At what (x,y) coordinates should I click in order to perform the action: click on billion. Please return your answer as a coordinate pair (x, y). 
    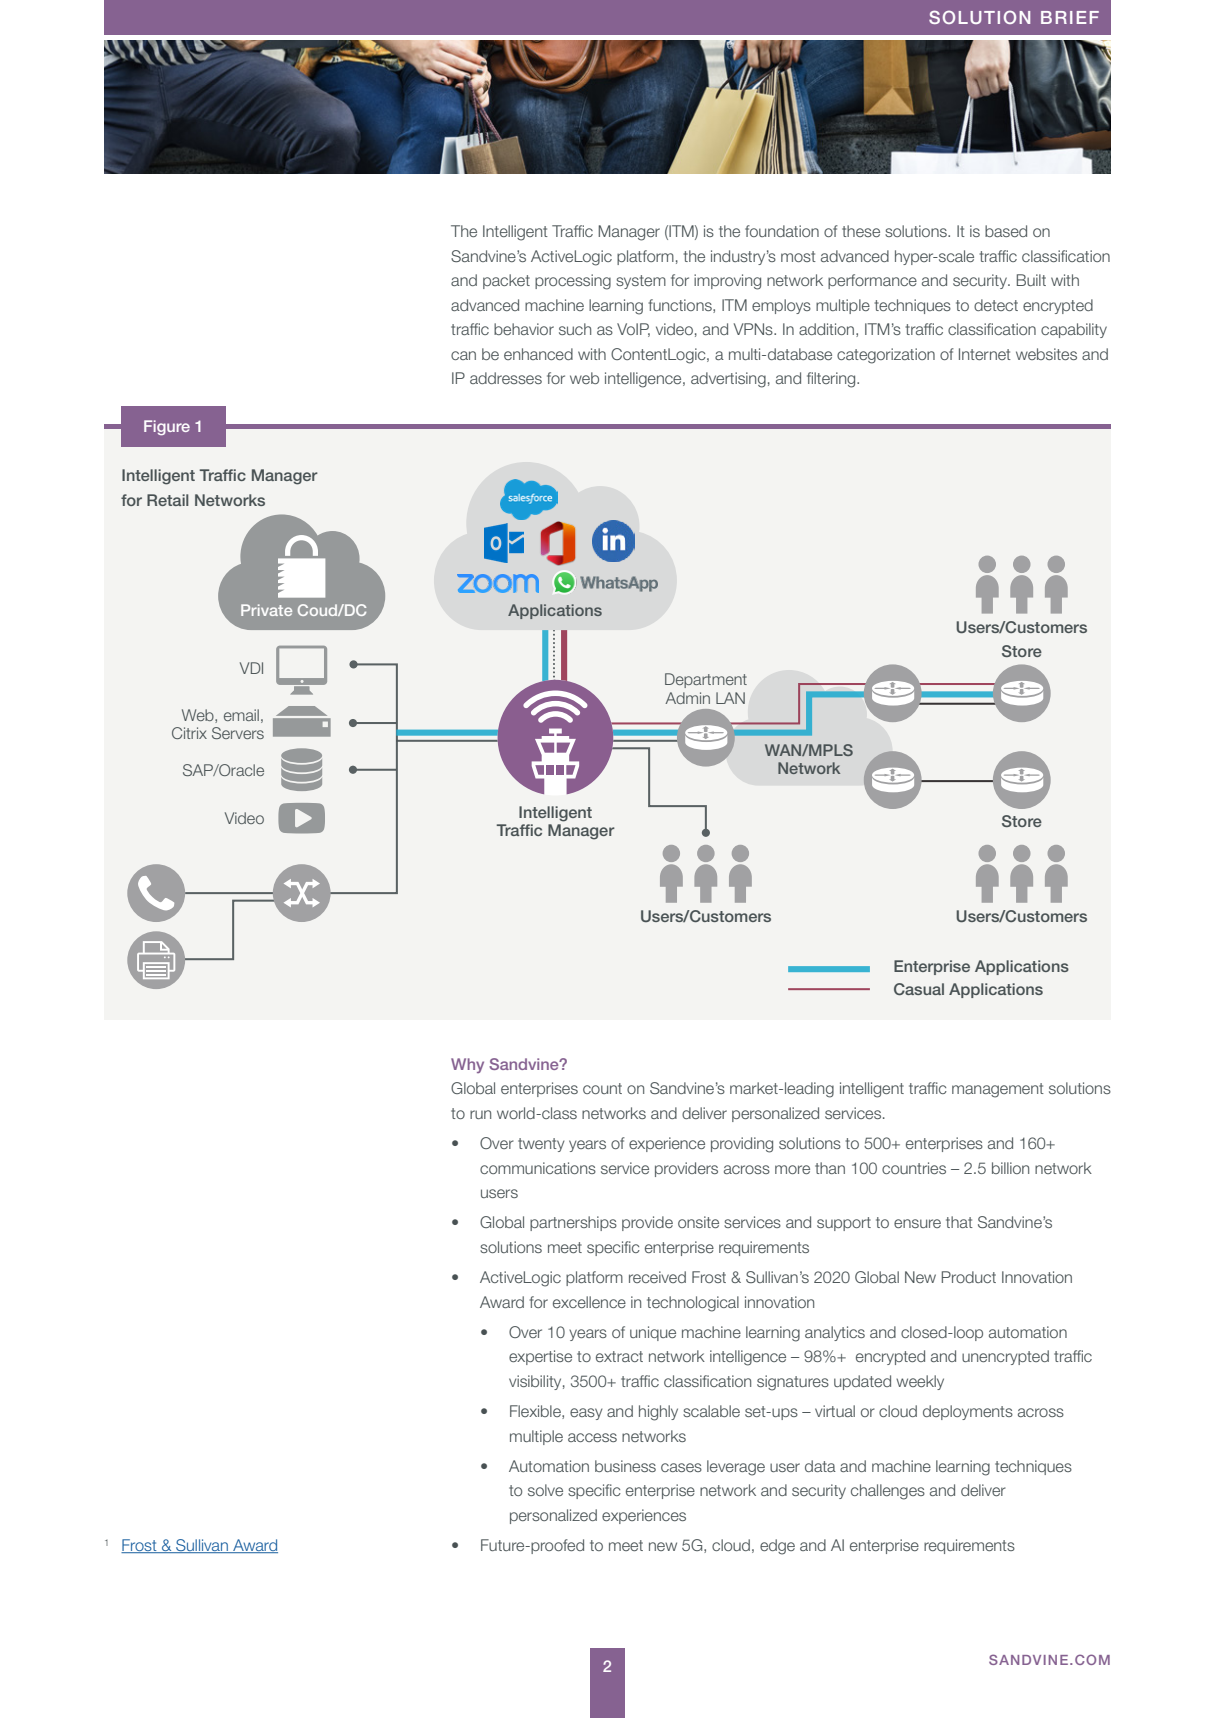
    Looking at the image, I should click on (1010, 1168).
